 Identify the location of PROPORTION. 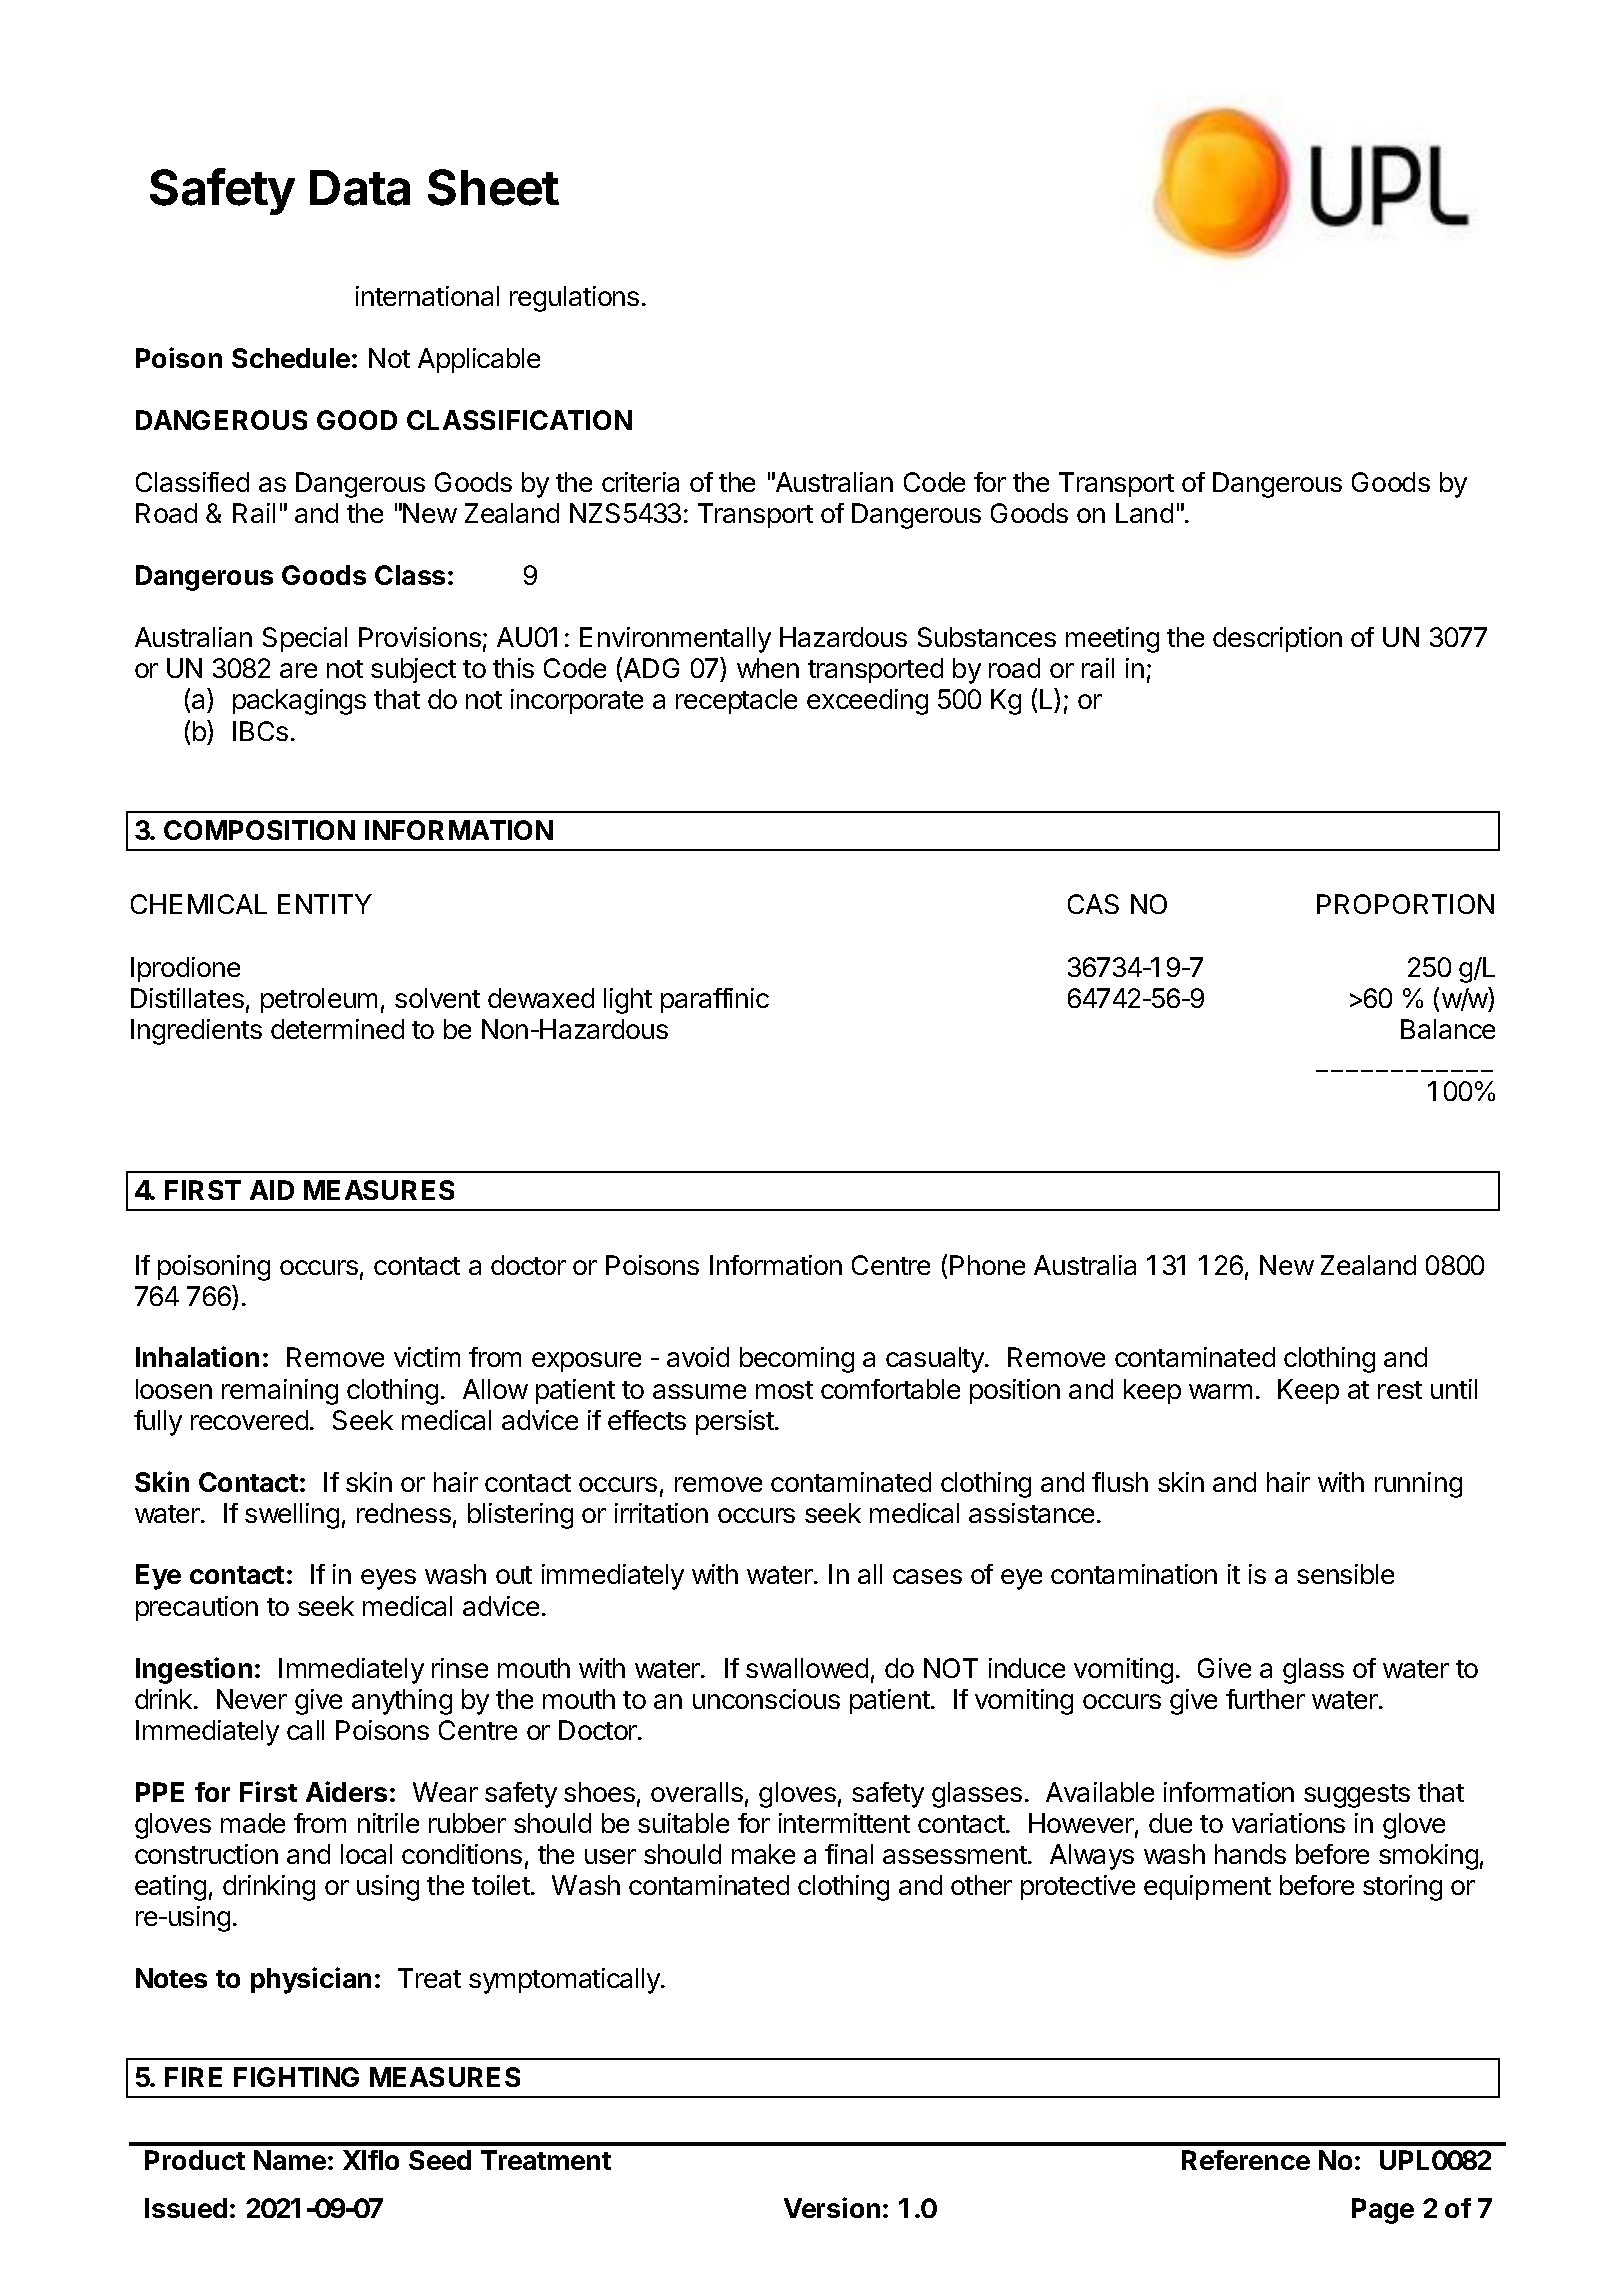
(1405, 904).
